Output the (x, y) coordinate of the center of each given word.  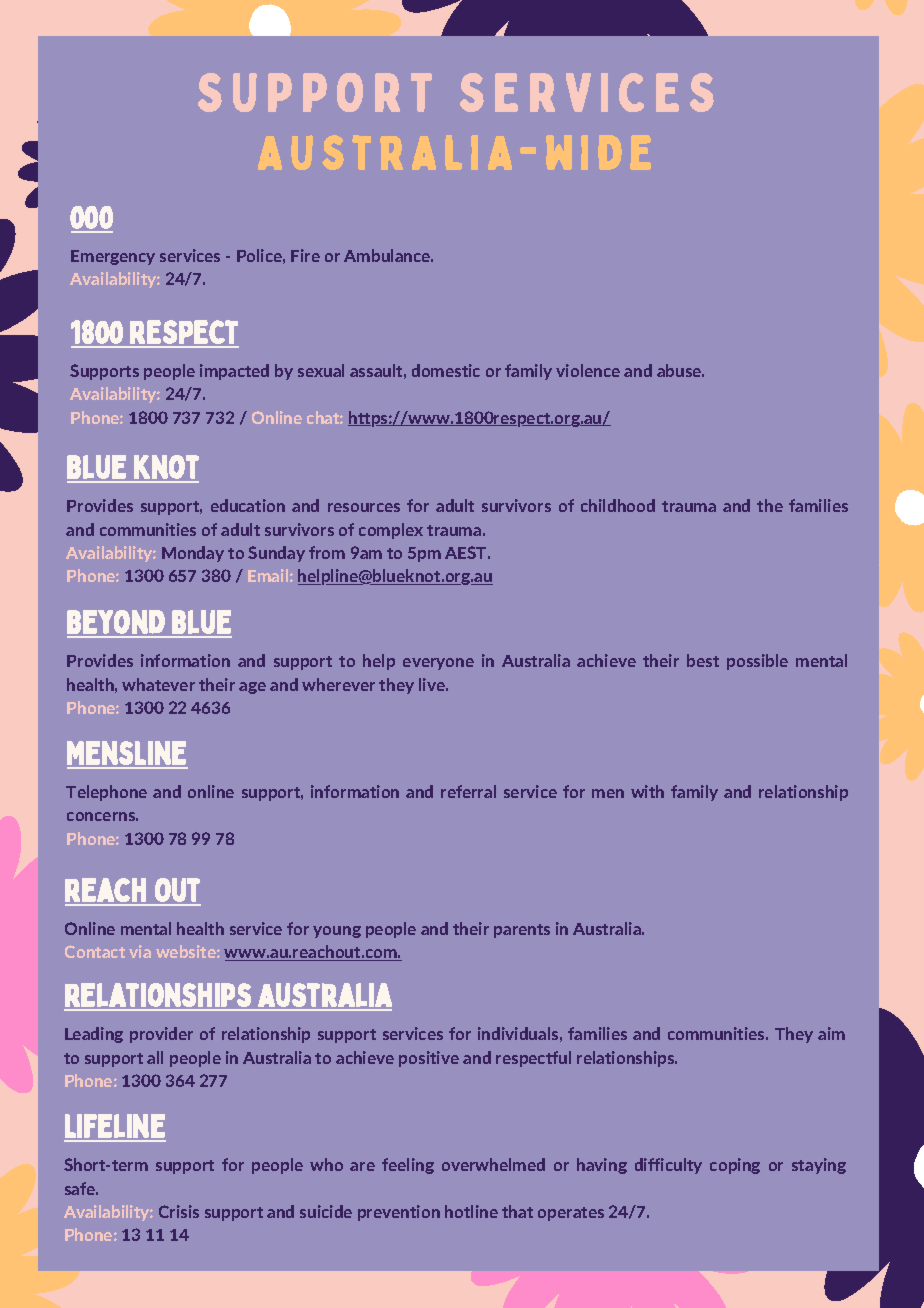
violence (588, 370)
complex (391, 531)
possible (757, 662)
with (647, 791)
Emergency (113, 257)
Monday (193, 554)
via (140, 951)
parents (522, 931)
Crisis (179, 1211)
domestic (446, 370)
